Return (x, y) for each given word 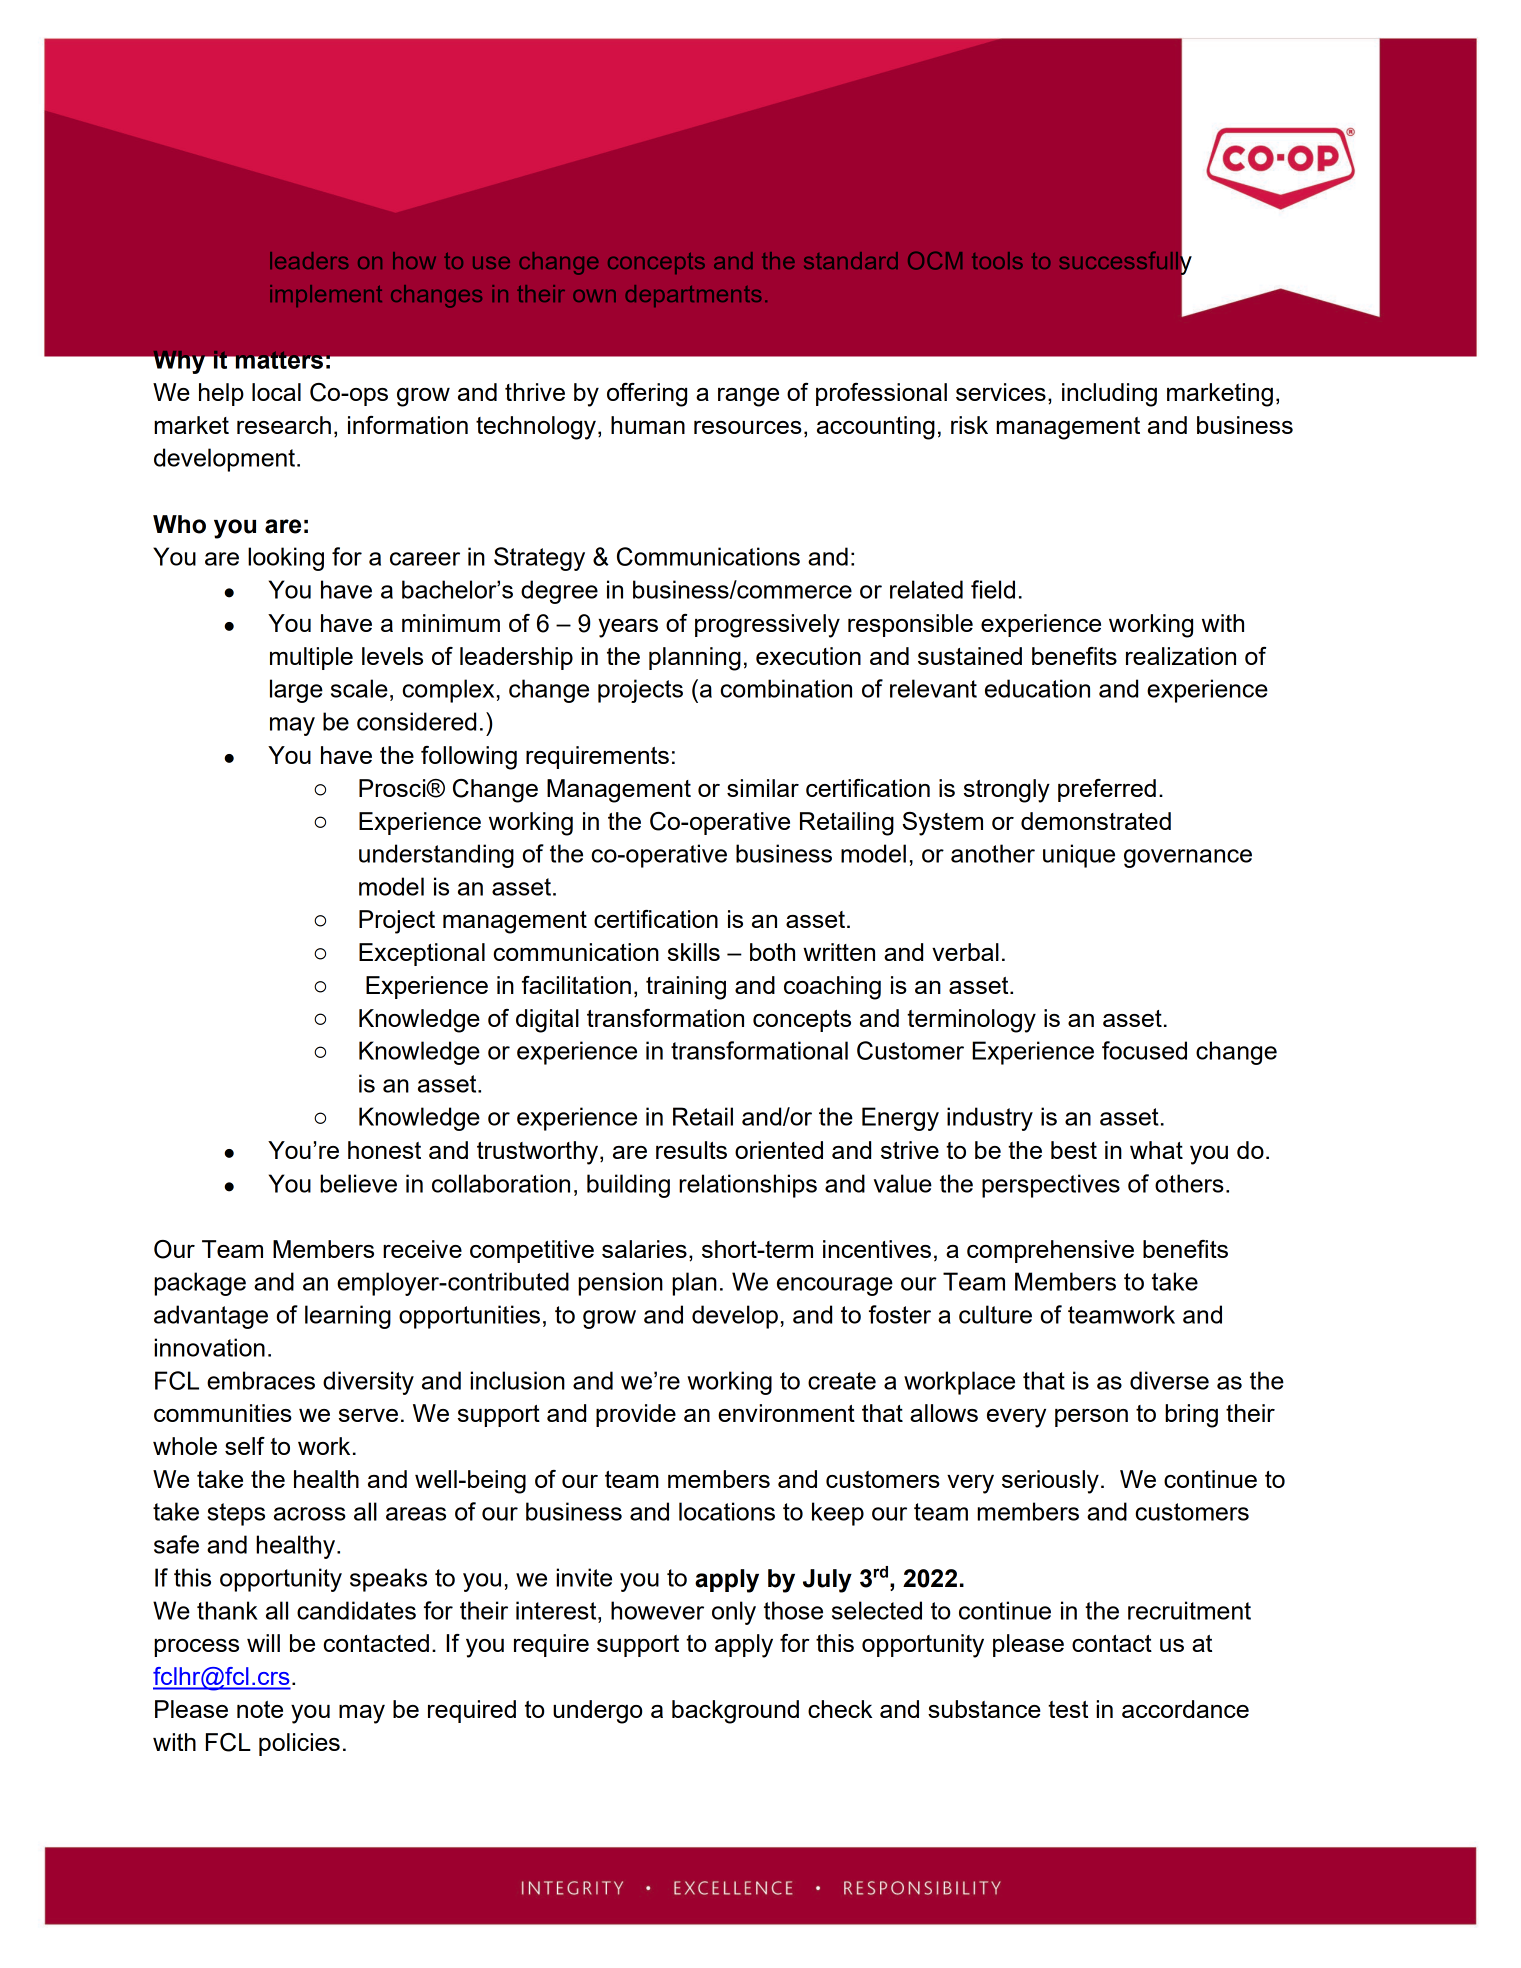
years (628, 628)
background (735, 1712)
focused (1144, 1050)
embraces (261, 1380)
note (260, 1709)
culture (995, 1314)
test (1068, 1709)
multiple (311, 658)
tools (997, 260)
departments (693, 296)
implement (326, 296)
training (686, 988)
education (1037, 688)
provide (636, 1415)
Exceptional (422, 954)
